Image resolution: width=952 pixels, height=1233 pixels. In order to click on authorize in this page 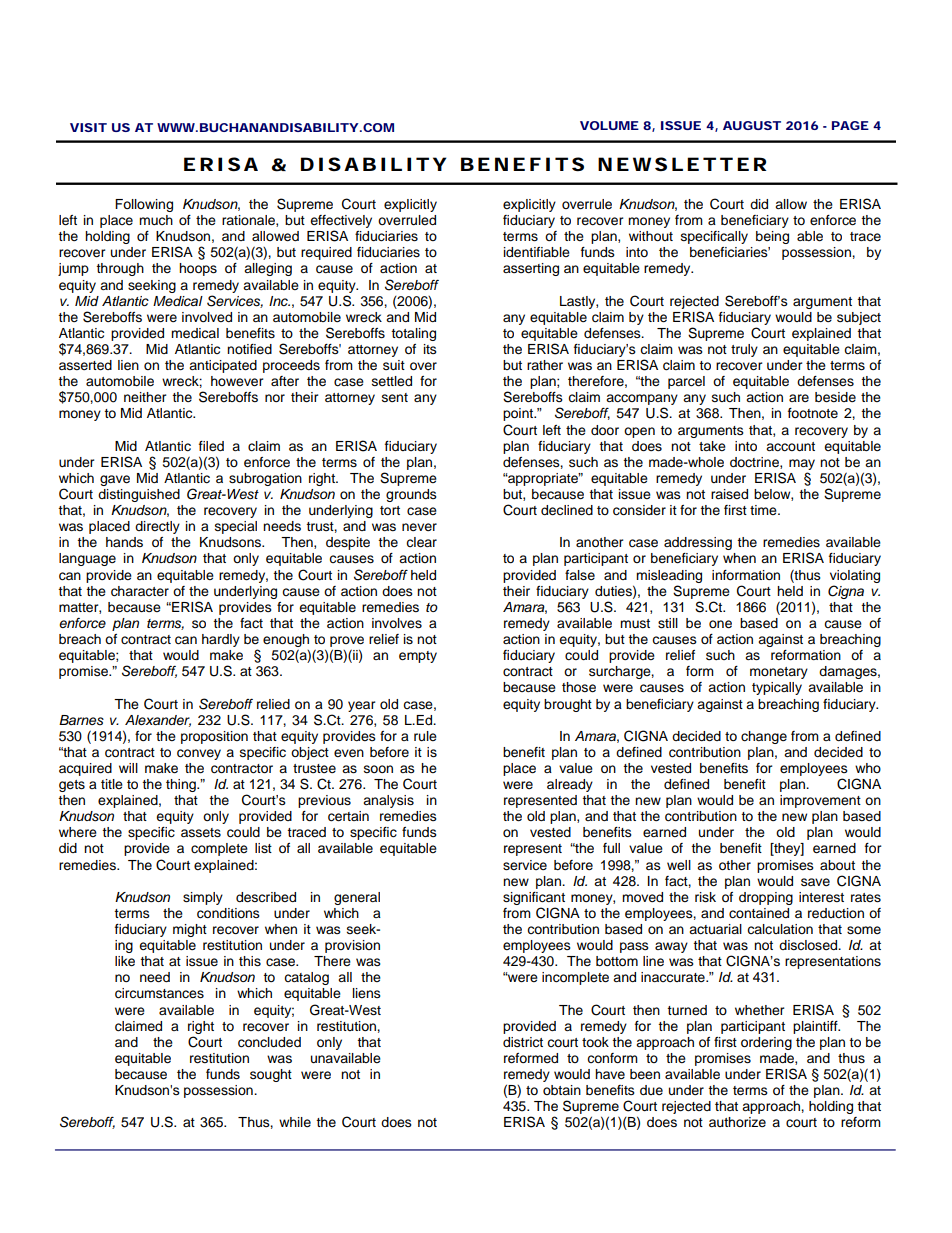, I will do `click(737, 1122)`.
